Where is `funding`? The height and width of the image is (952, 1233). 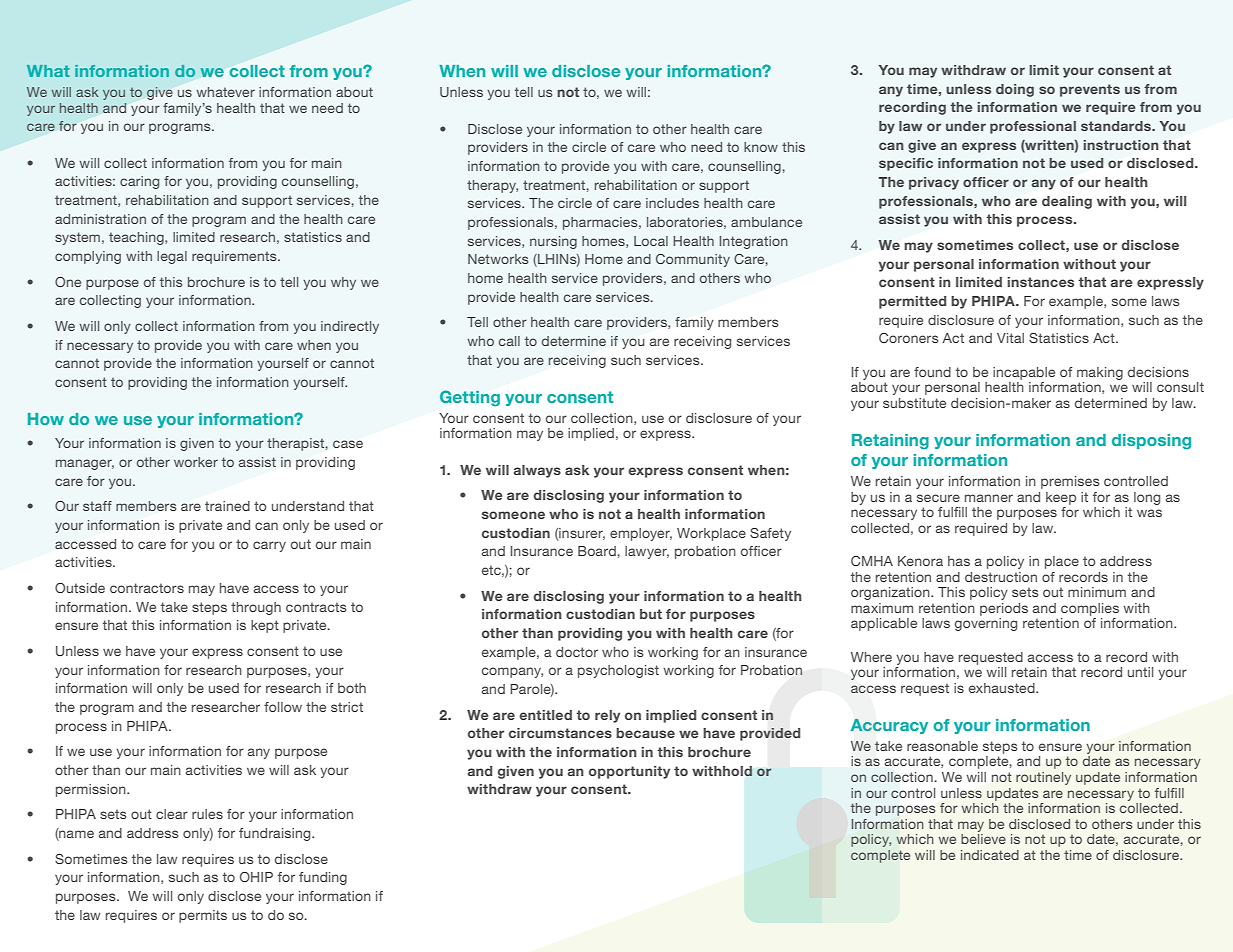 funding is located at coordinates (323, 878).
